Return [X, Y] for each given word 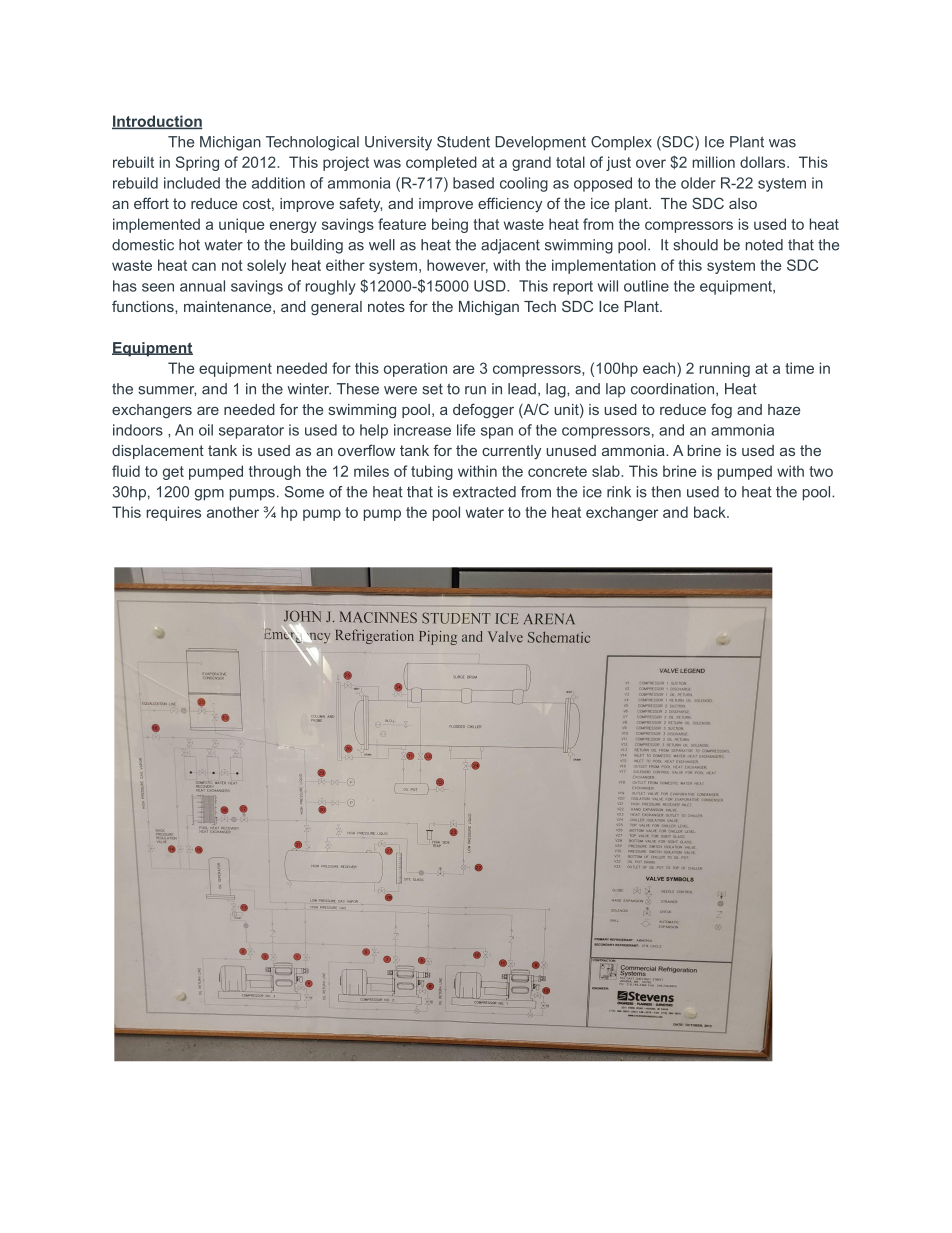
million [714, 162]
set [432, 389]
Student [463, 142]
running [725, 369]
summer [167, 391]
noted [764, 245]
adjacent [510, 246]
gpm [209, 495]
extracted [484, 492]
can [204, 266]
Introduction [157, 122]
